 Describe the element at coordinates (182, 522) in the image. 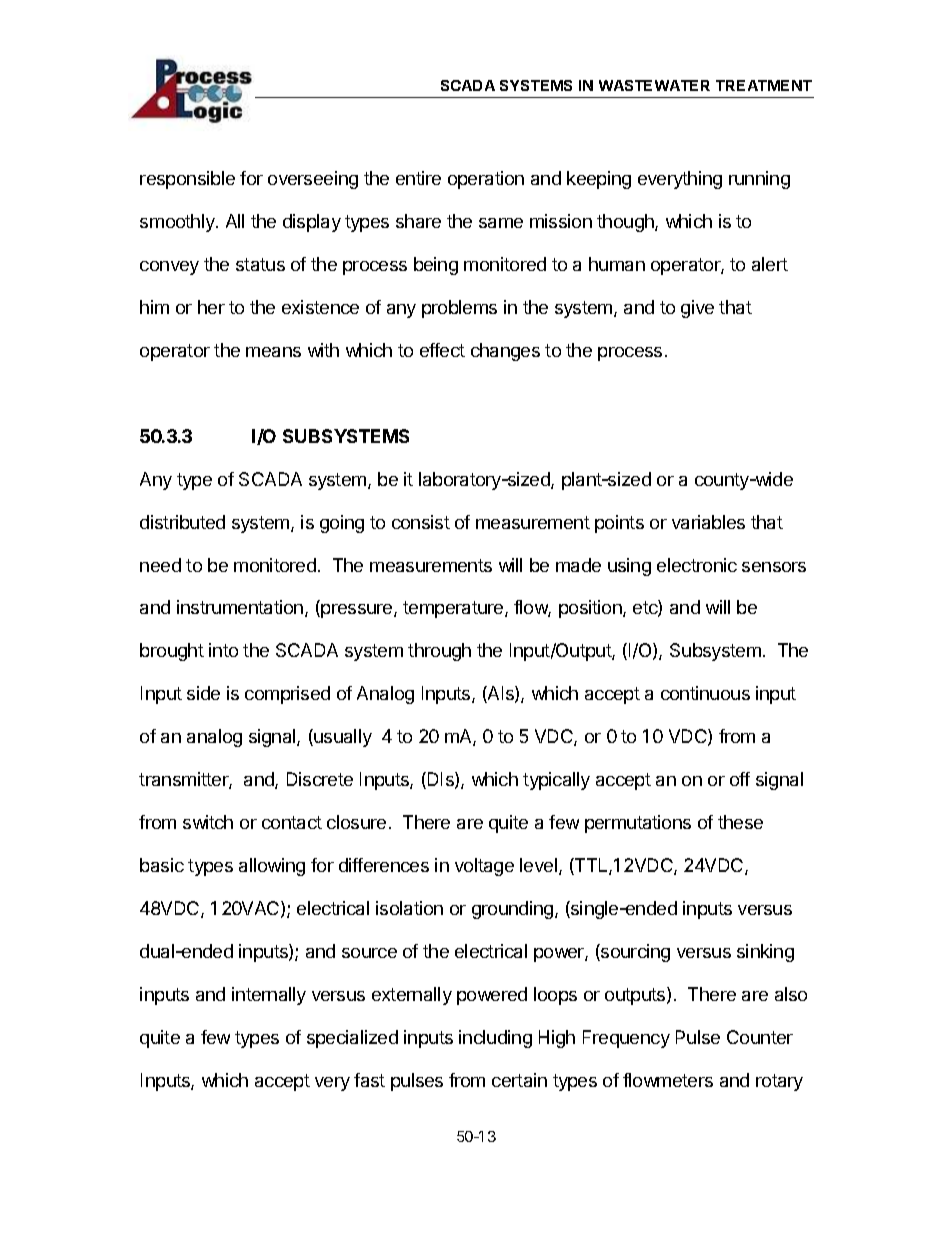

I see `distributed` at that location.
